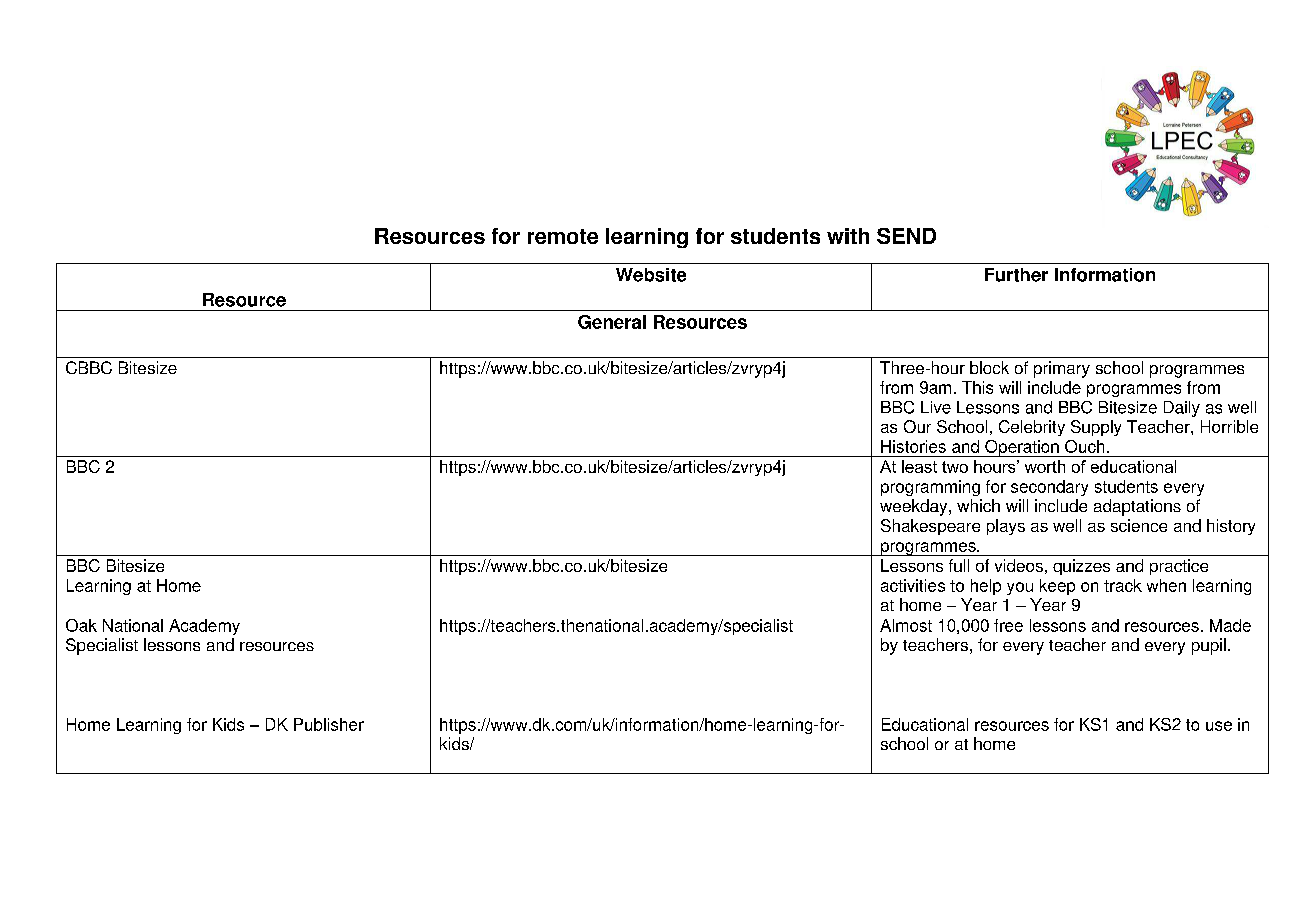  Describe the element at coordinates (651, 275) in the screenshot. I see `Website` at that location.
